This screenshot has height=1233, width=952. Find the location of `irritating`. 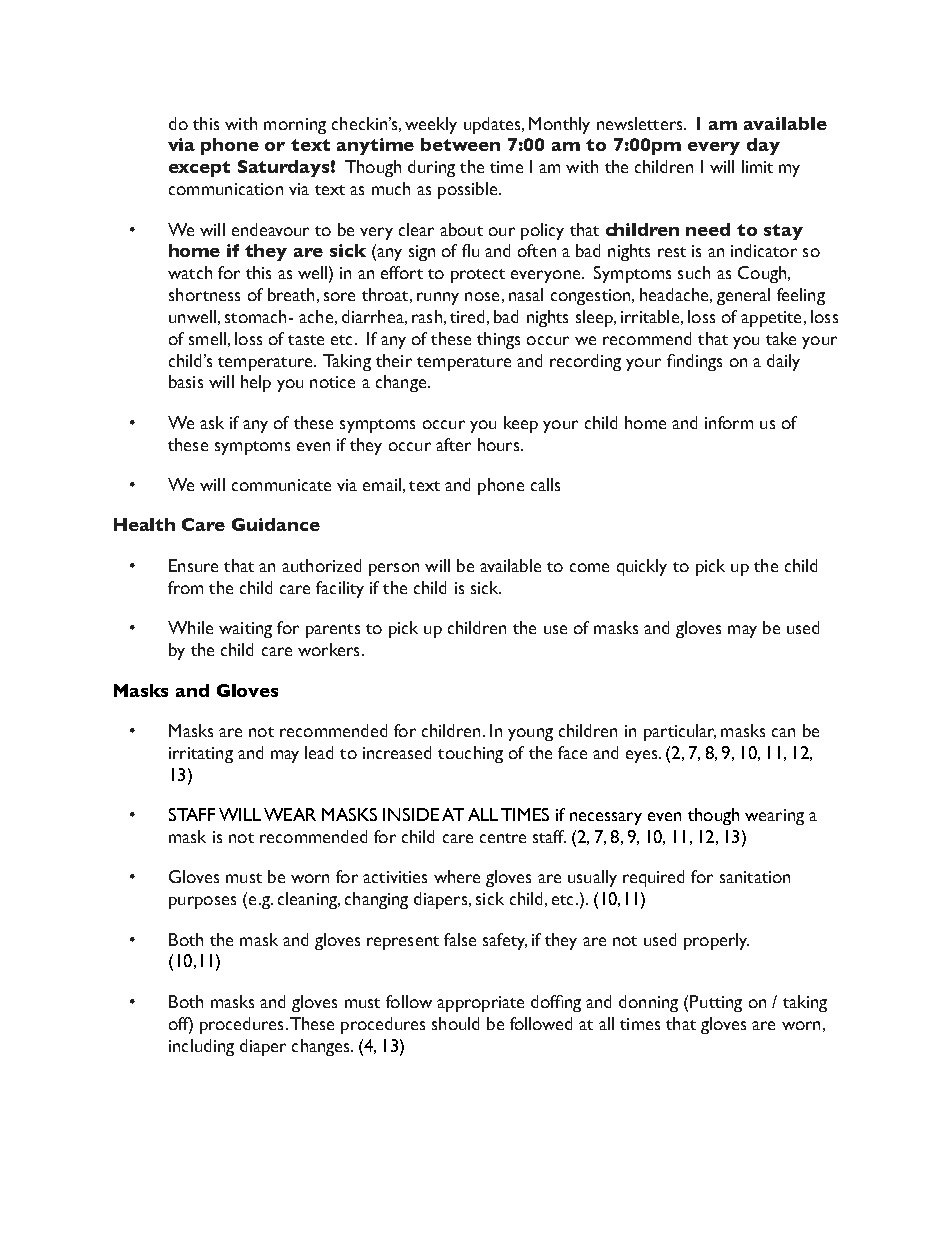

irritating is located at coordinates (201, 755).
